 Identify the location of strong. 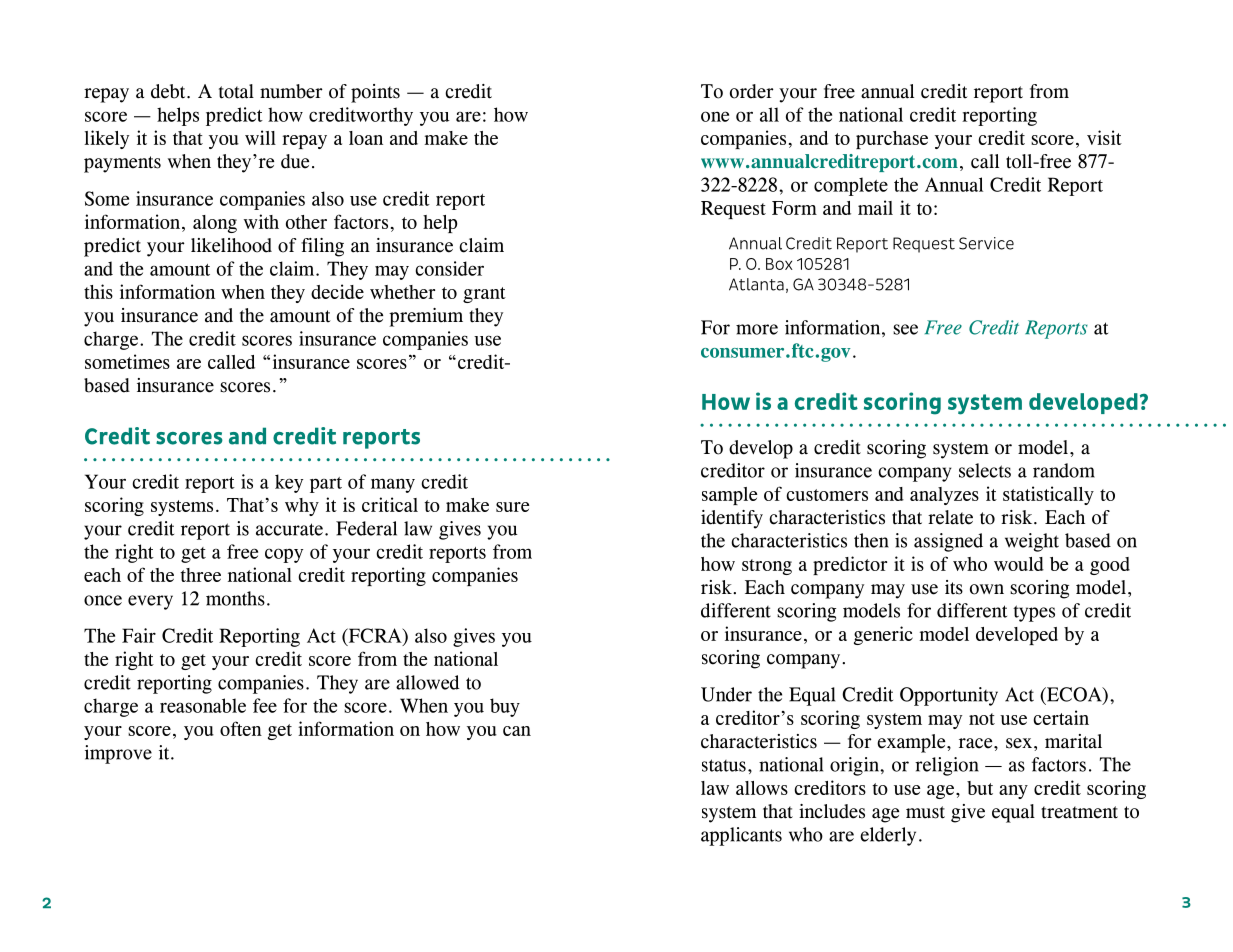
(767, 567).
